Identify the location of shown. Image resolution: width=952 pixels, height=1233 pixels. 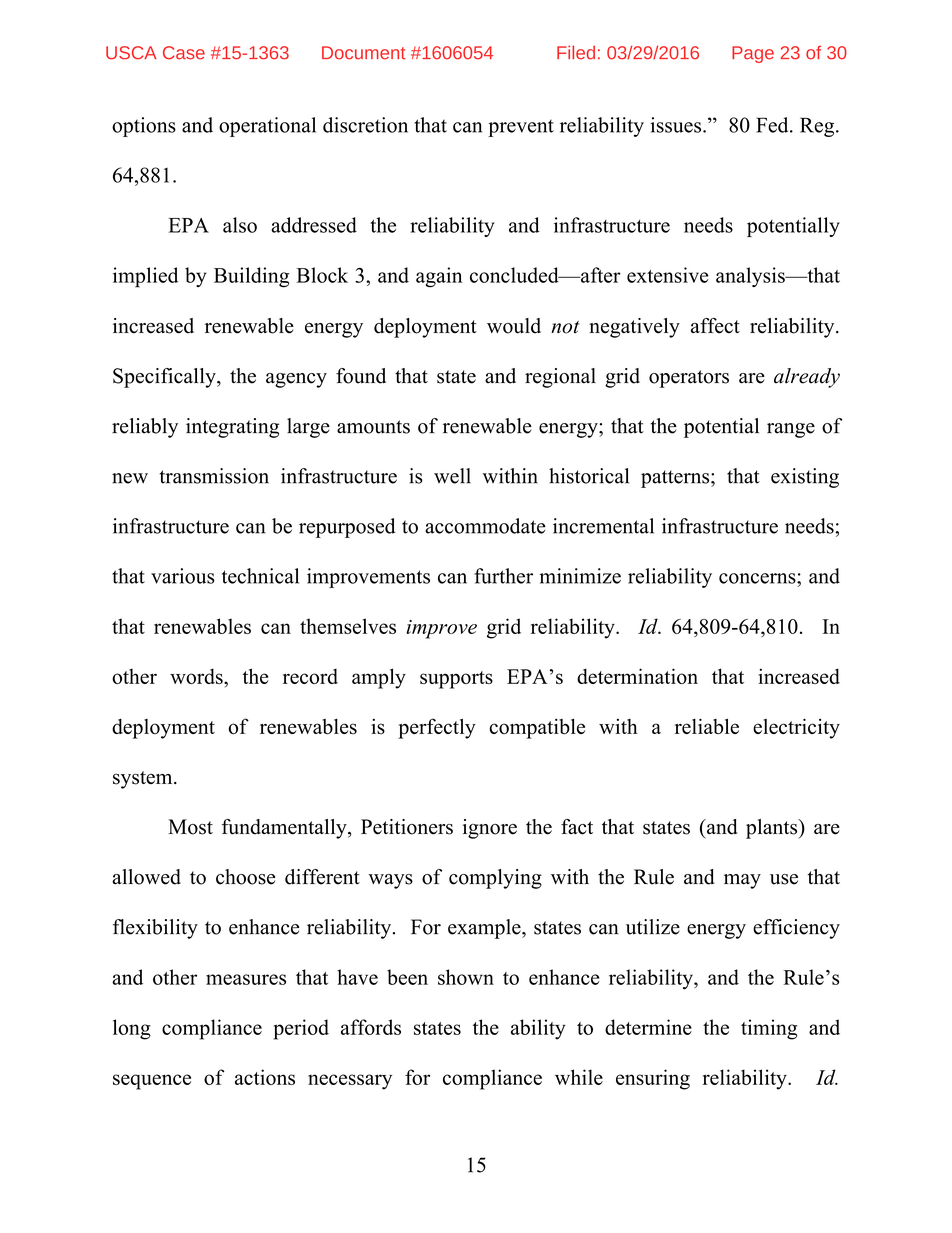
(466, 977).
